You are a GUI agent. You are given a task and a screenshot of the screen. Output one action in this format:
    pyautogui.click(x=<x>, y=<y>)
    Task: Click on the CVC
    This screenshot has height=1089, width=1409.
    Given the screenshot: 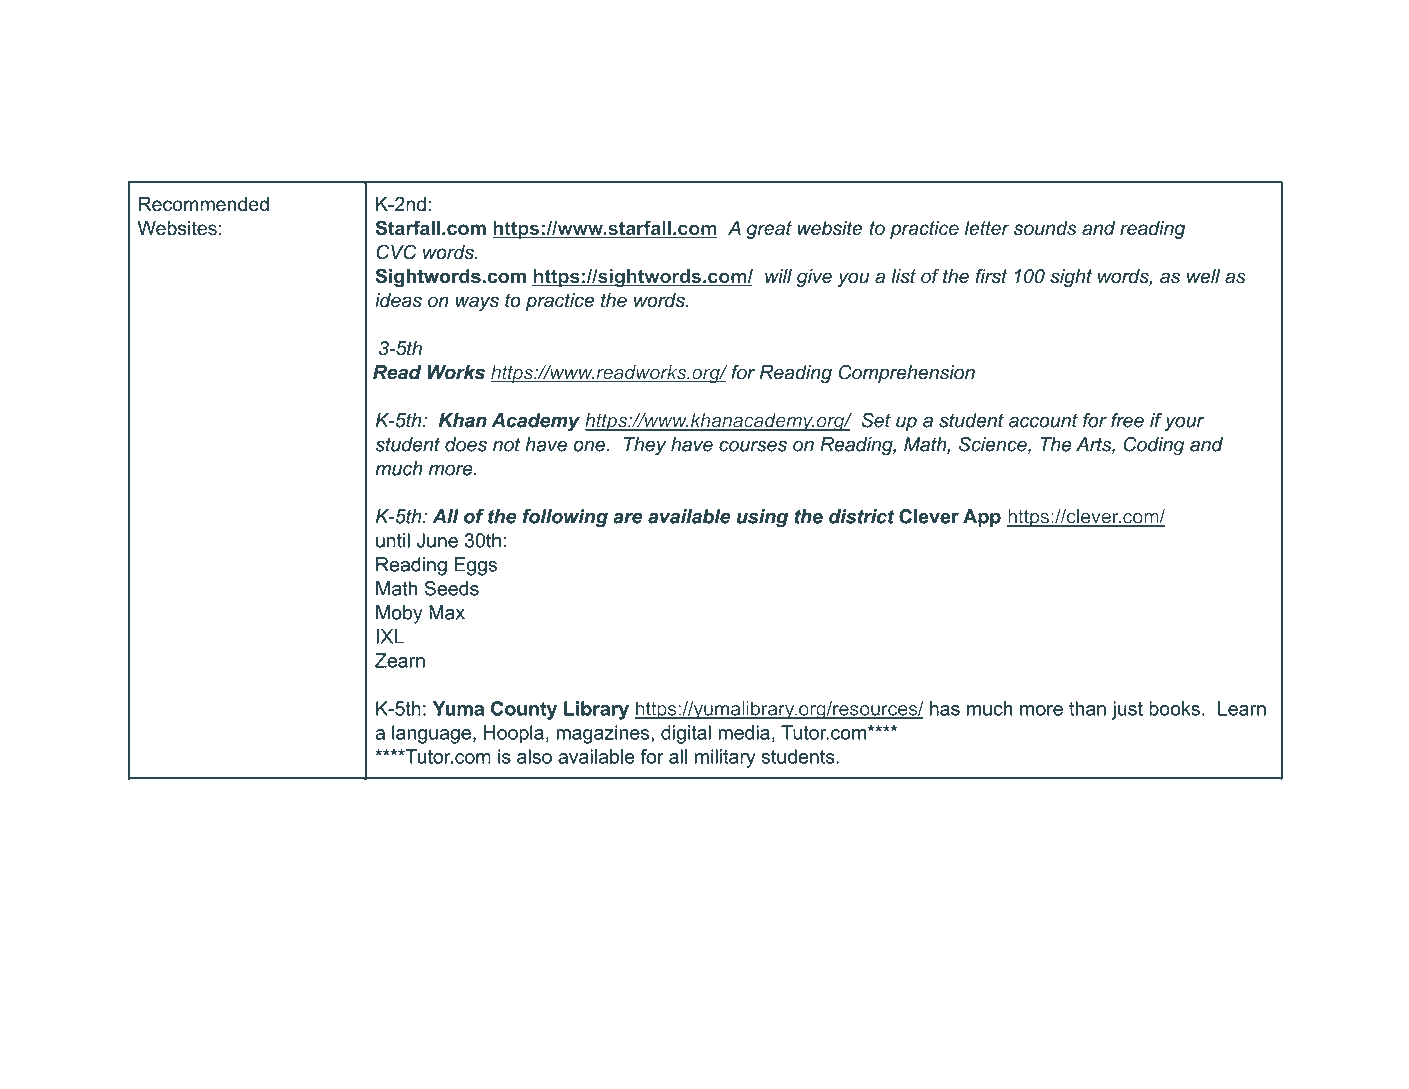 What is the action you would take?
    pyautogui.click(x=396, y=252)
